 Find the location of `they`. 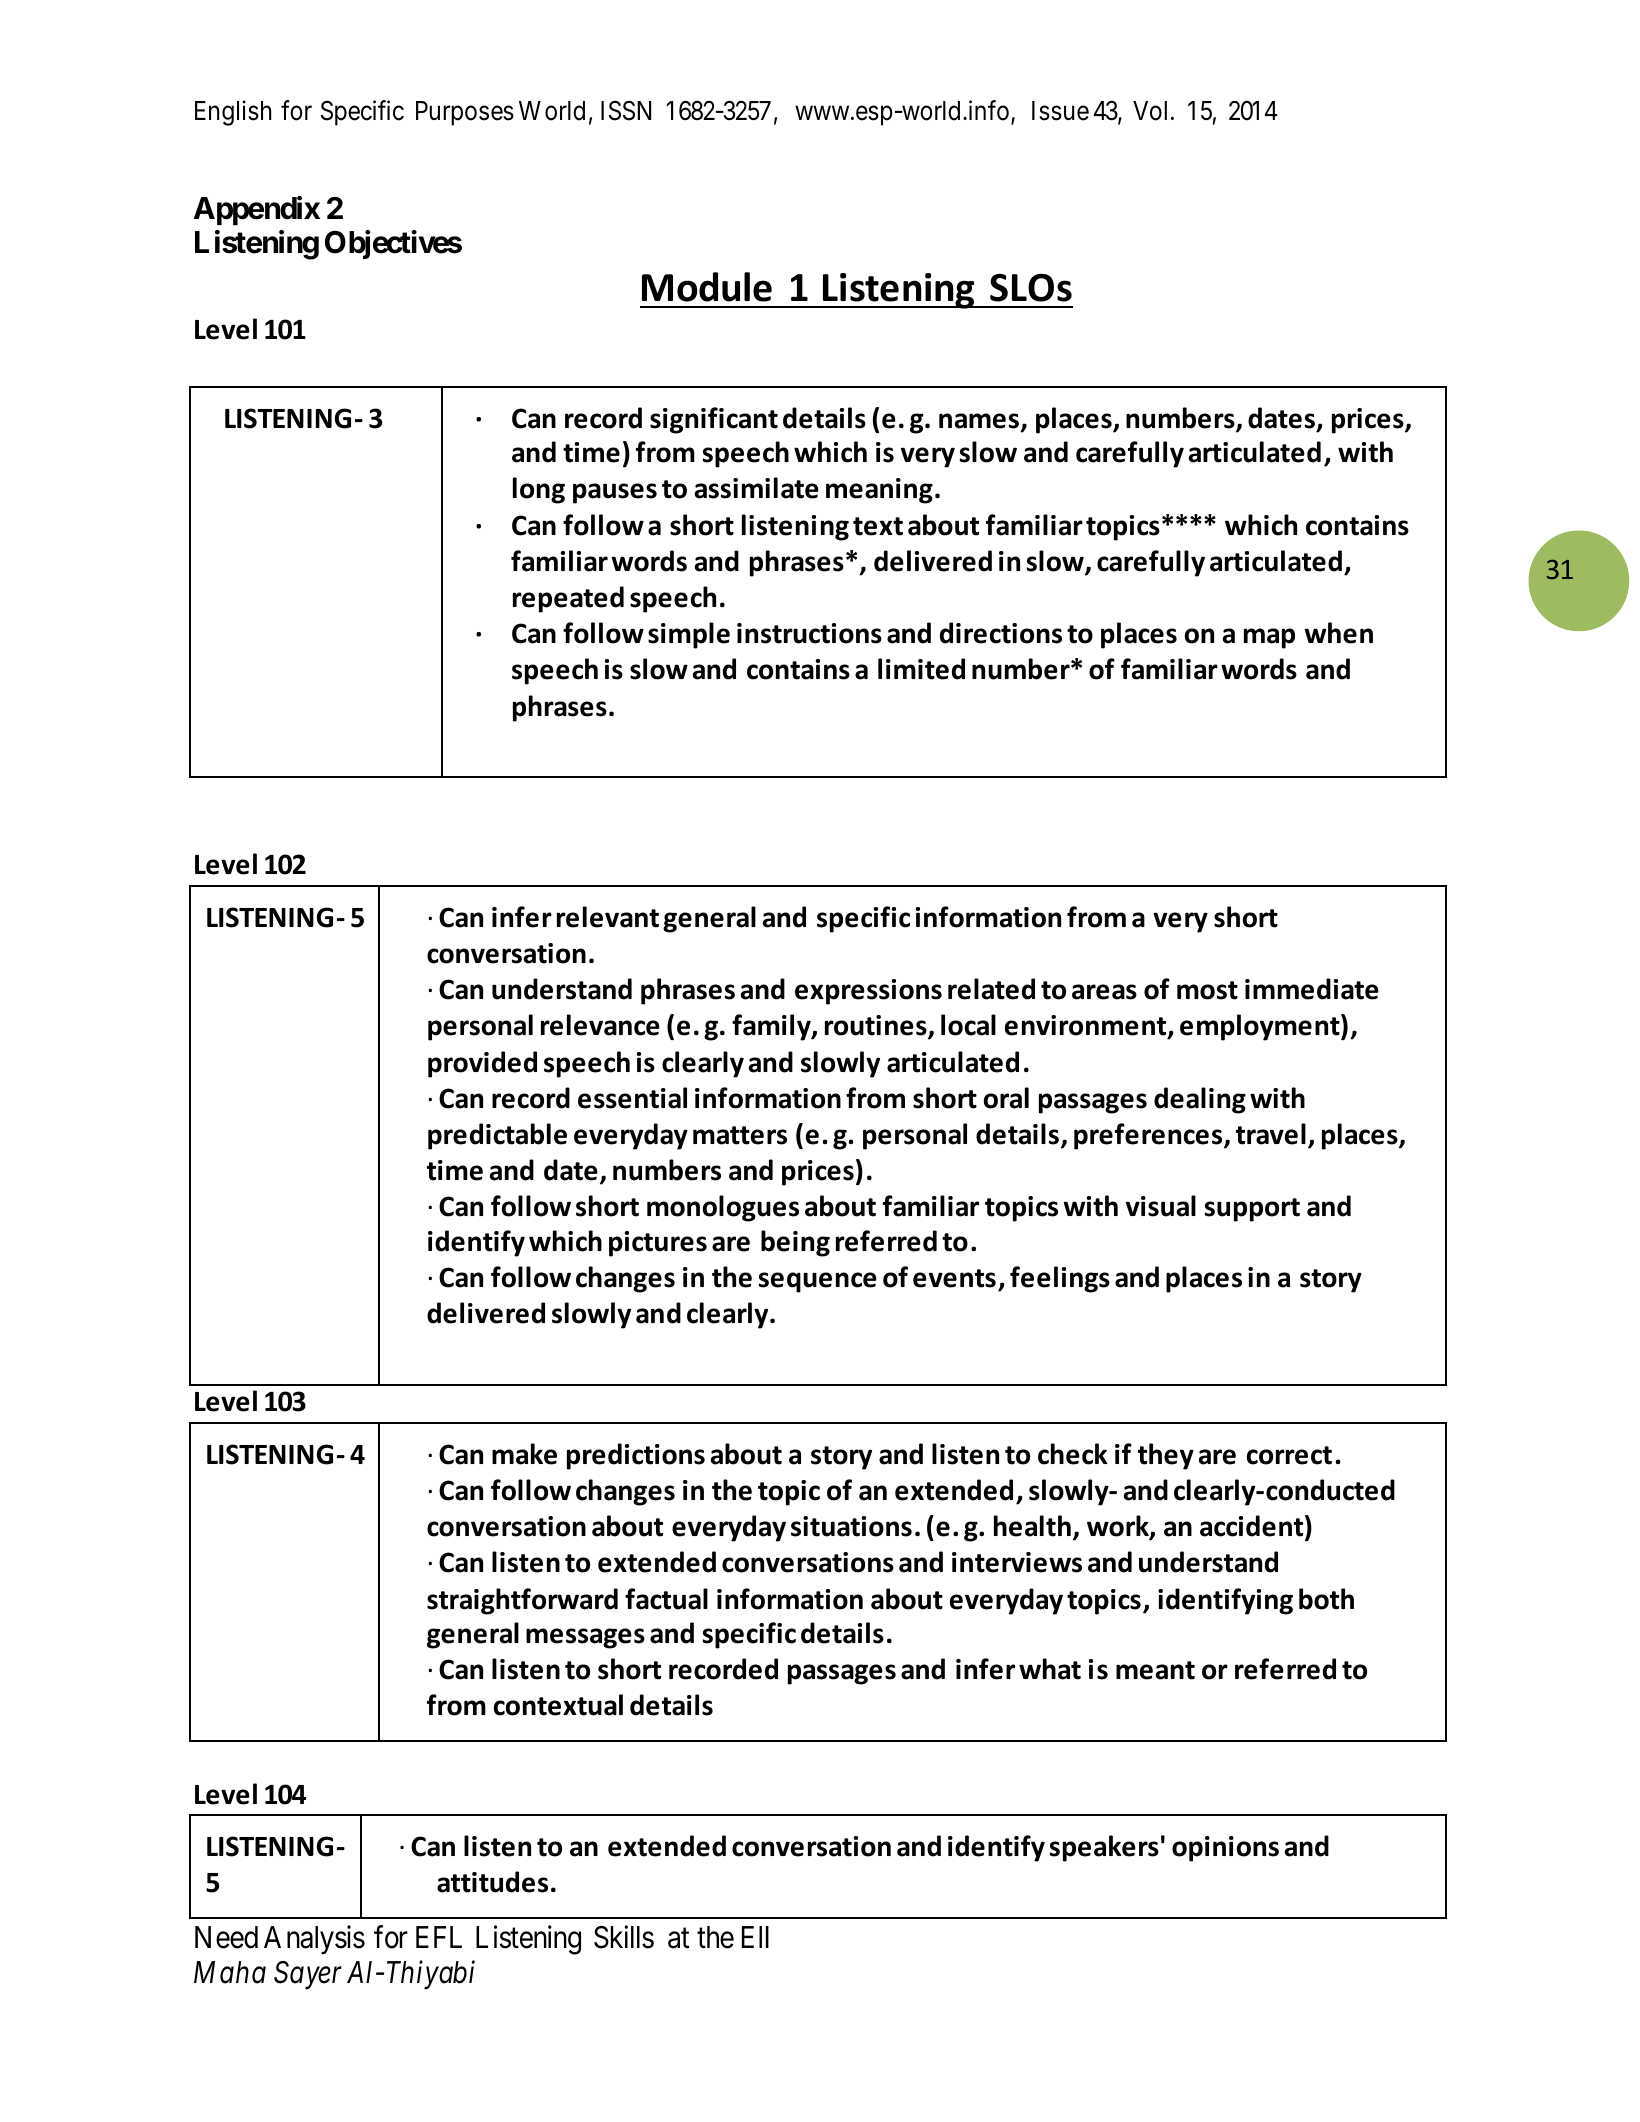

they is located at coordinates (1166, 1456).
